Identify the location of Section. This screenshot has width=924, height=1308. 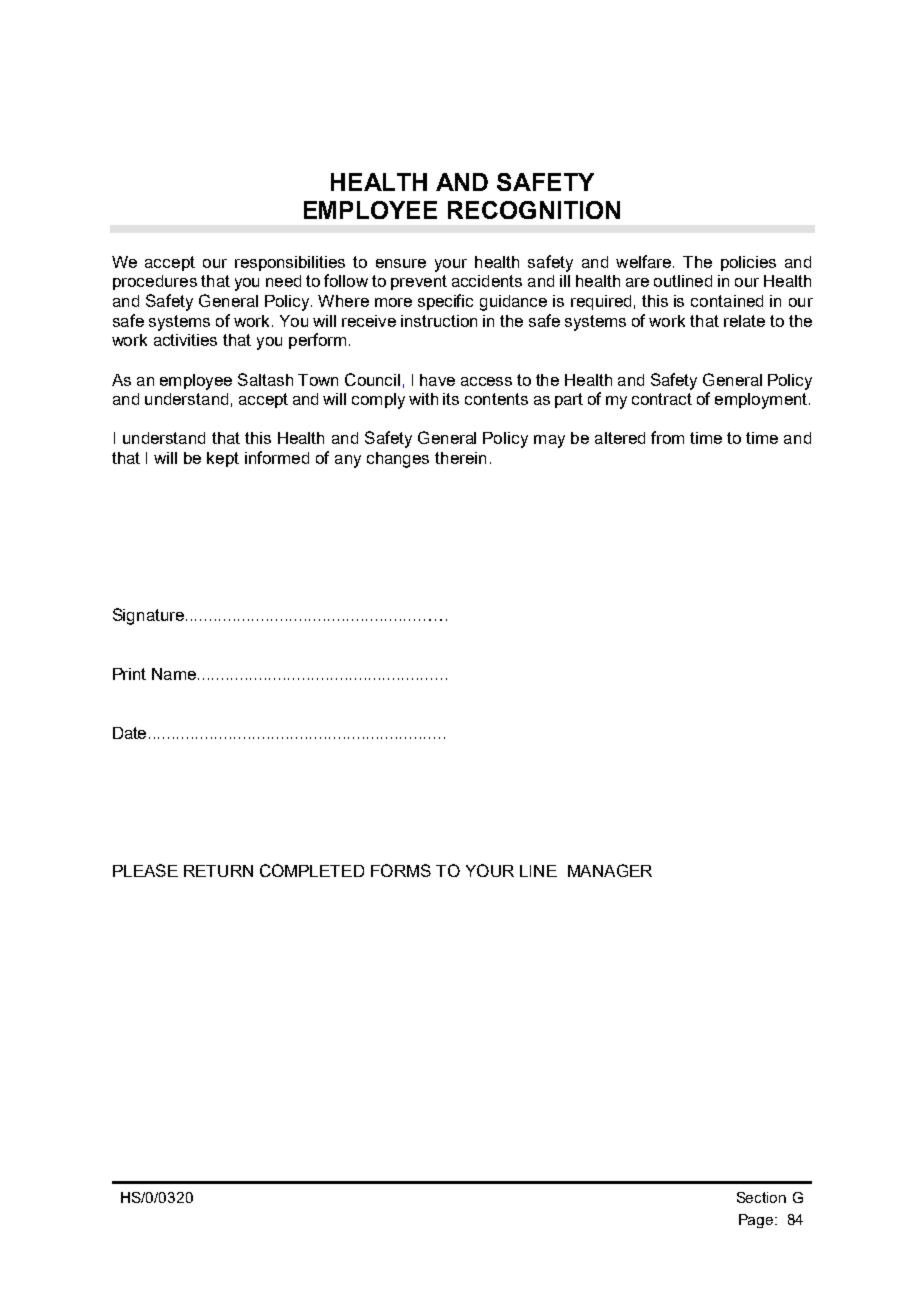
(761, 1197).
